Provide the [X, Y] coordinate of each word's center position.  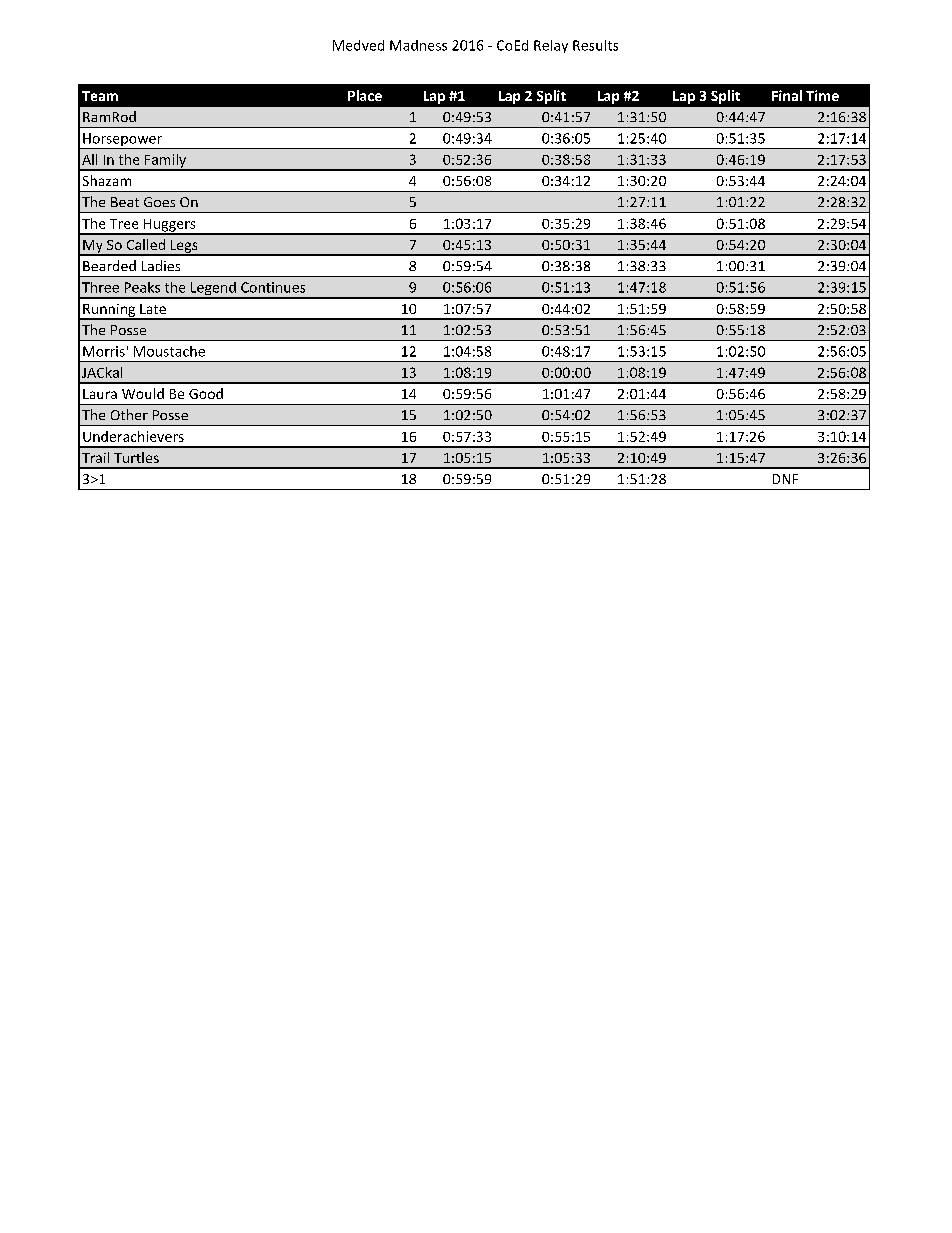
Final [787, 95]
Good [206, 393]
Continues [273, 287]
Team [100, 96]
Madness [418, 45]
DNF [785, 479]
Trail [95, 457]
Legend [213, 290]
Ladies [161, 265]
